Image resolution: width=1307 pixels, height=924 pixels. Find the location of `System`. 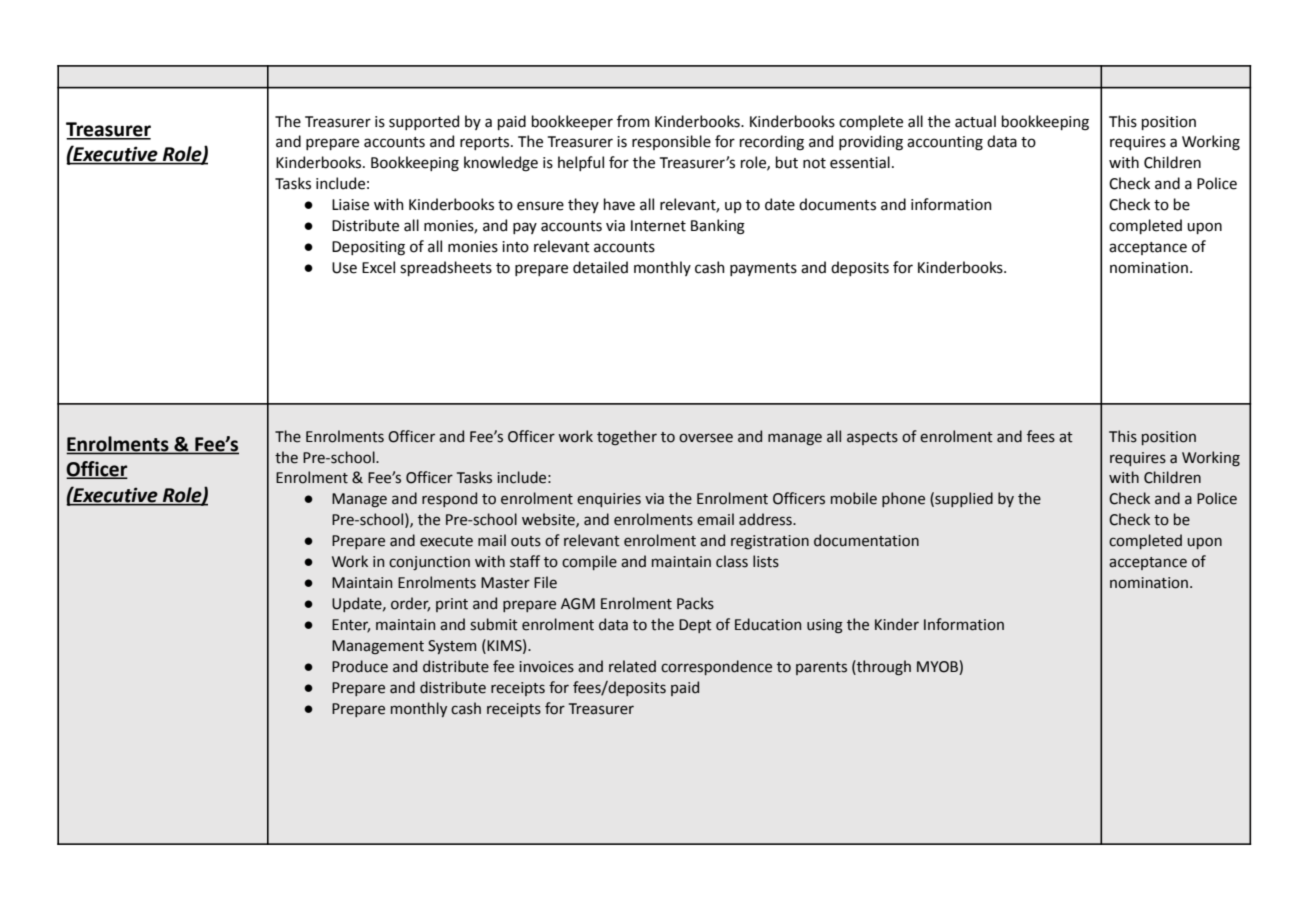

System is located at coordinates (452, 647).
